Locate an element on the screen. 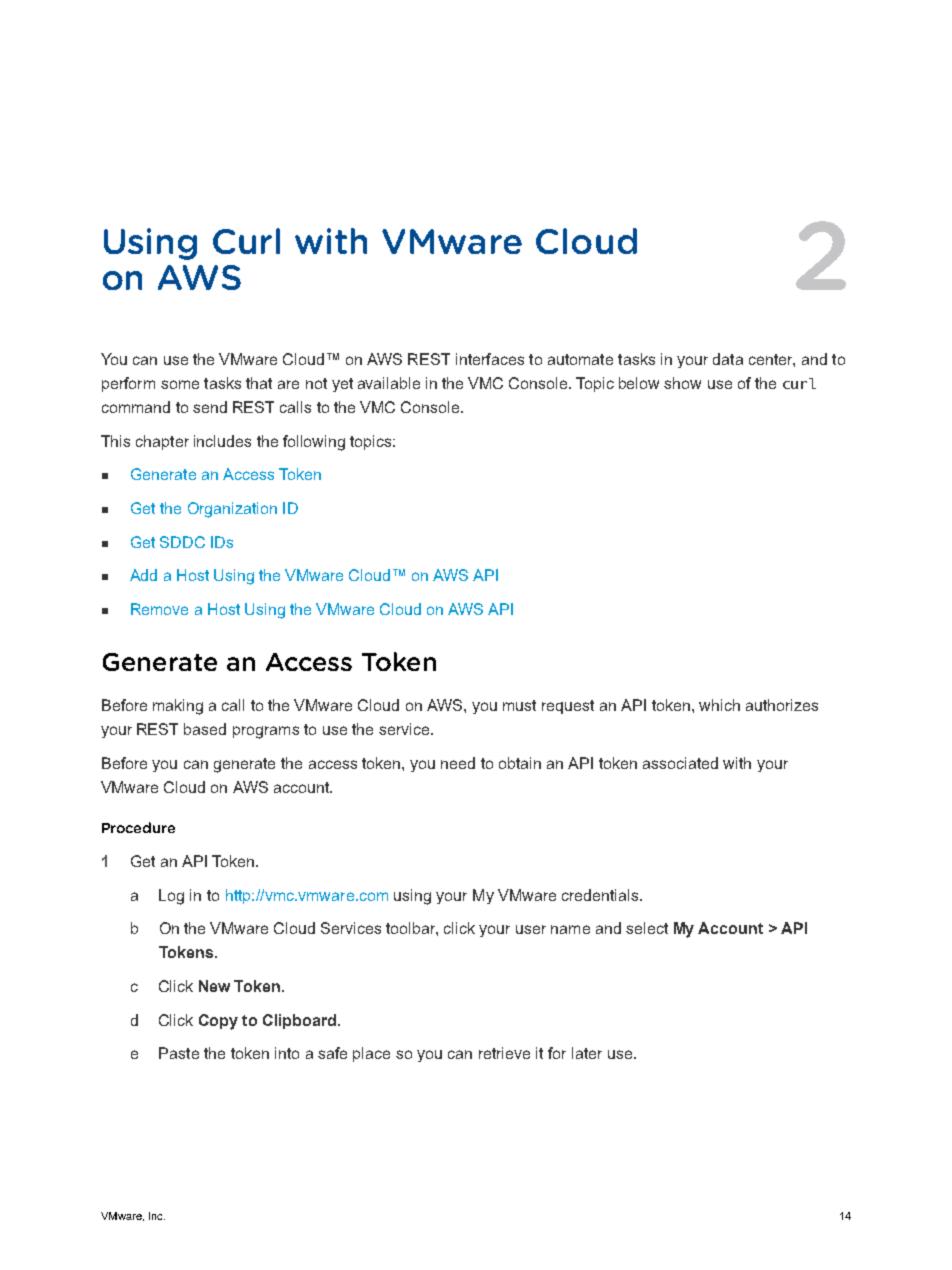 Image resolution: width=952 pixels, height=1270 pixels. following is located at coordinates (314, 443).
